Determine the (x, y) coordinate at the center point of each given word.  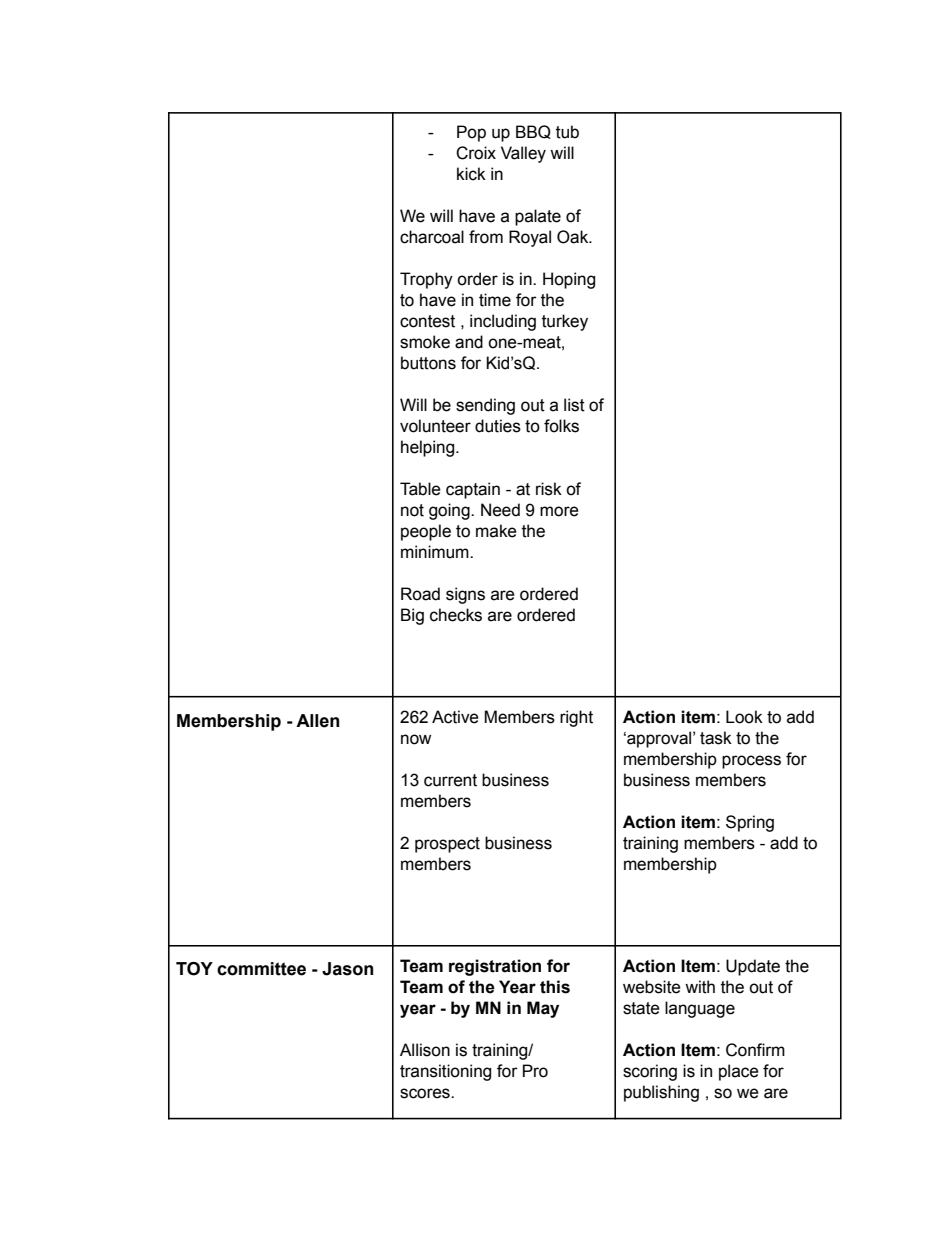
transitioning (445, 1072)
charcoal (432, 237)
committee (261, 969)
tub (567, 132)
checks (456, 615)
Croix (476, 153)
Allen (317, 721)
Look (744, 717)
